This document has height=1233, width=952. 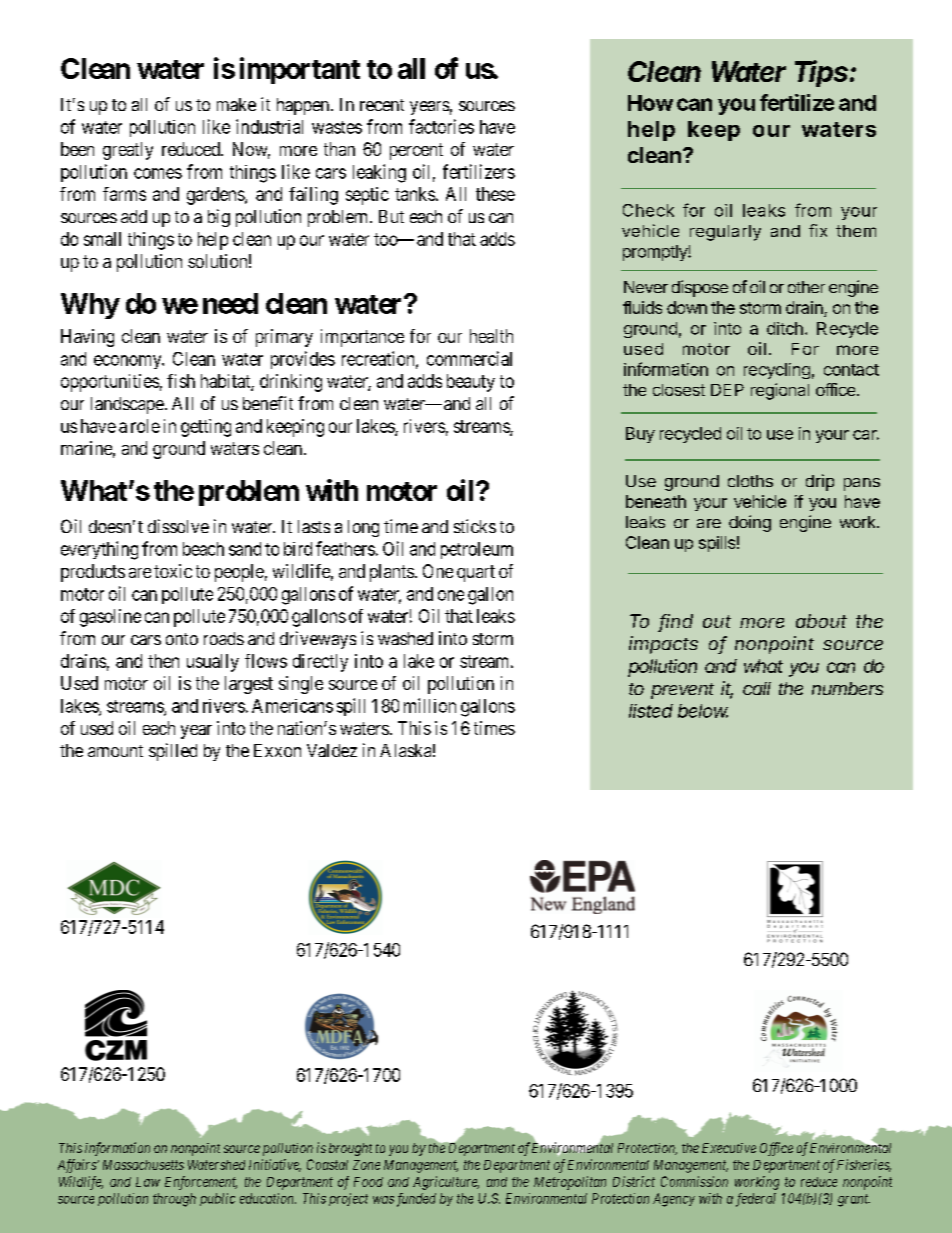 I want to click on cloths, so click(x=750, y=481).
